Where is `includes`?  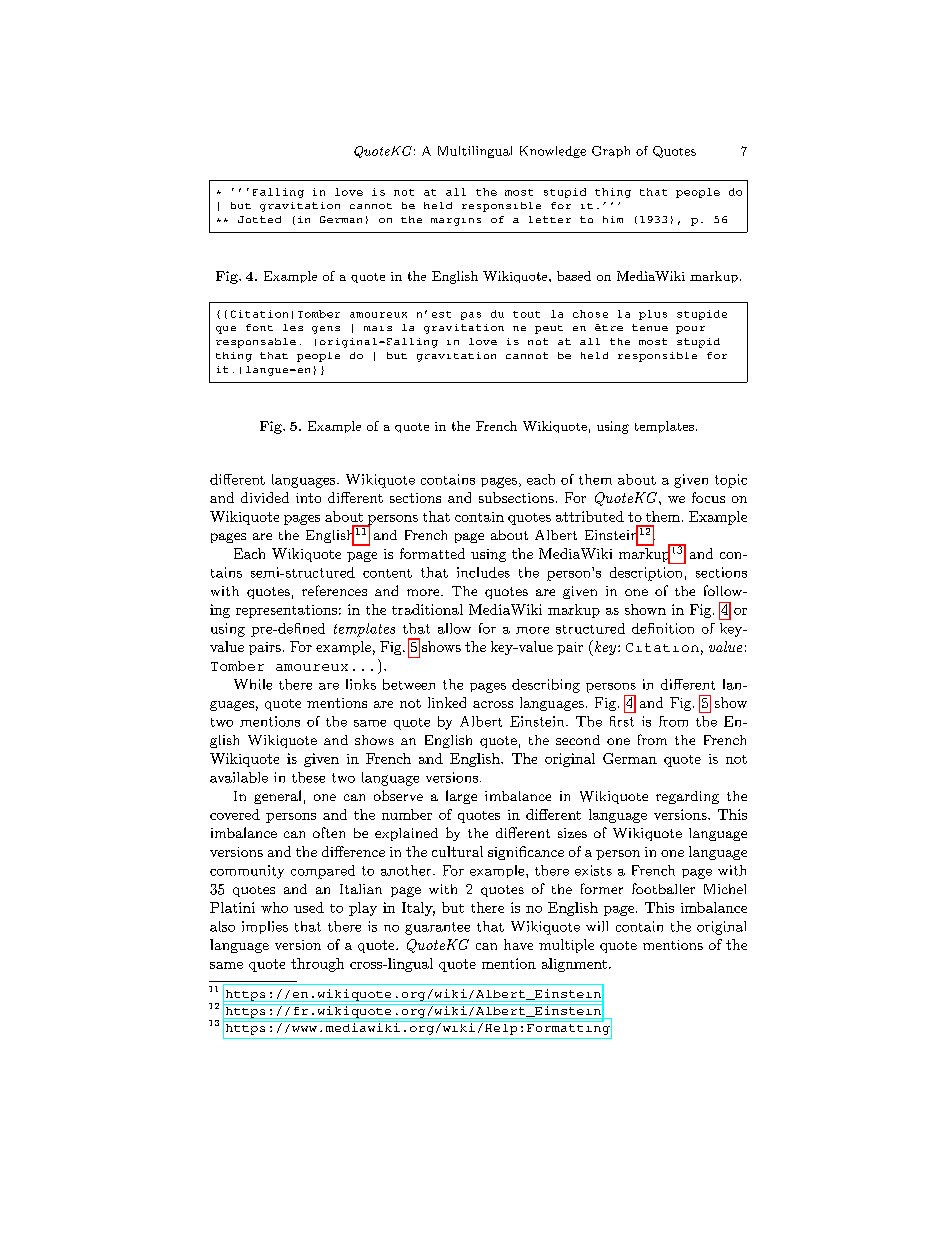
includes is located at coordinates (483, 572).
